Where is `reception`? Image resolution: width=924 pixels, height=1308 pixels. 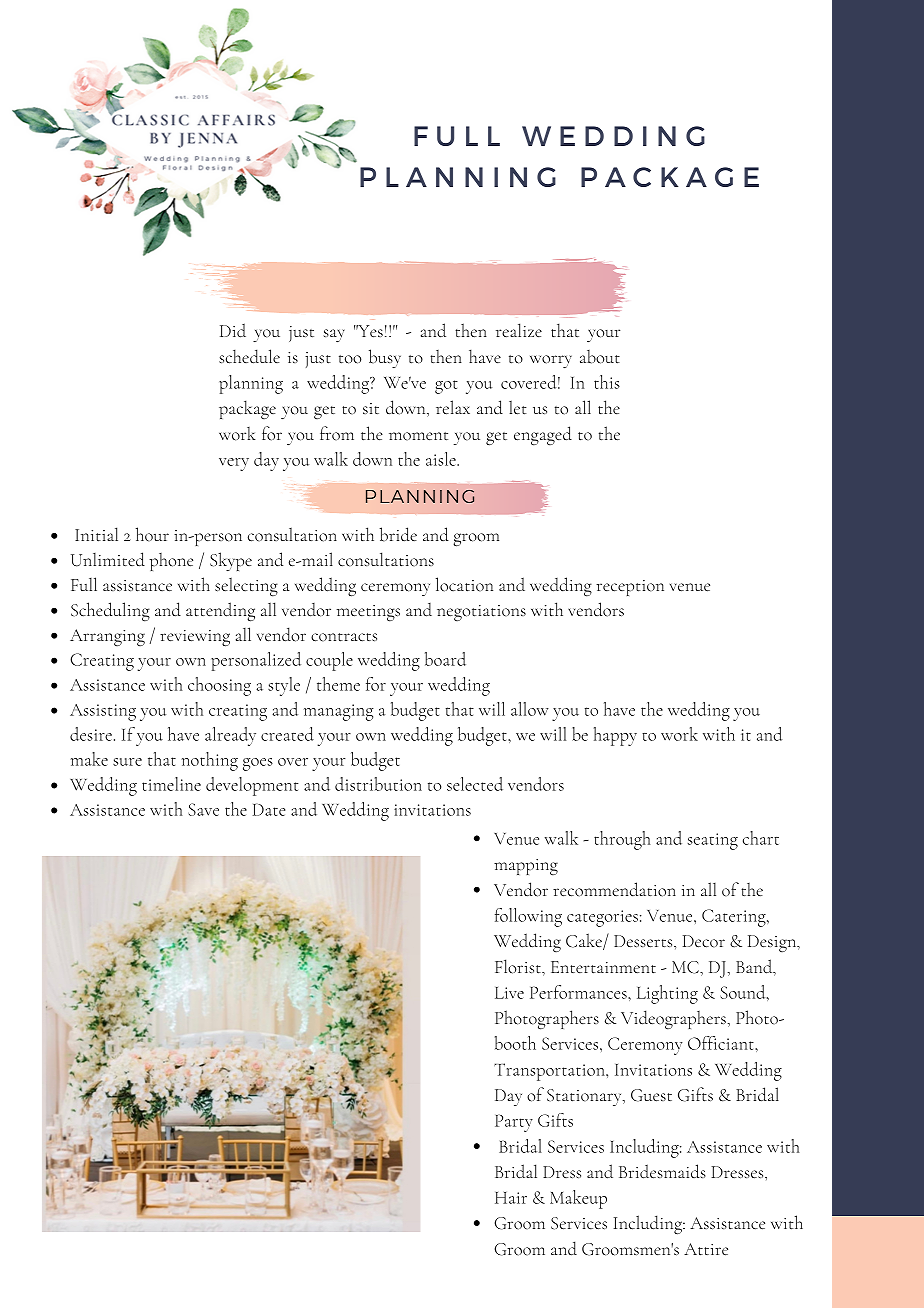
reception is located at coordinates (630, 588).
